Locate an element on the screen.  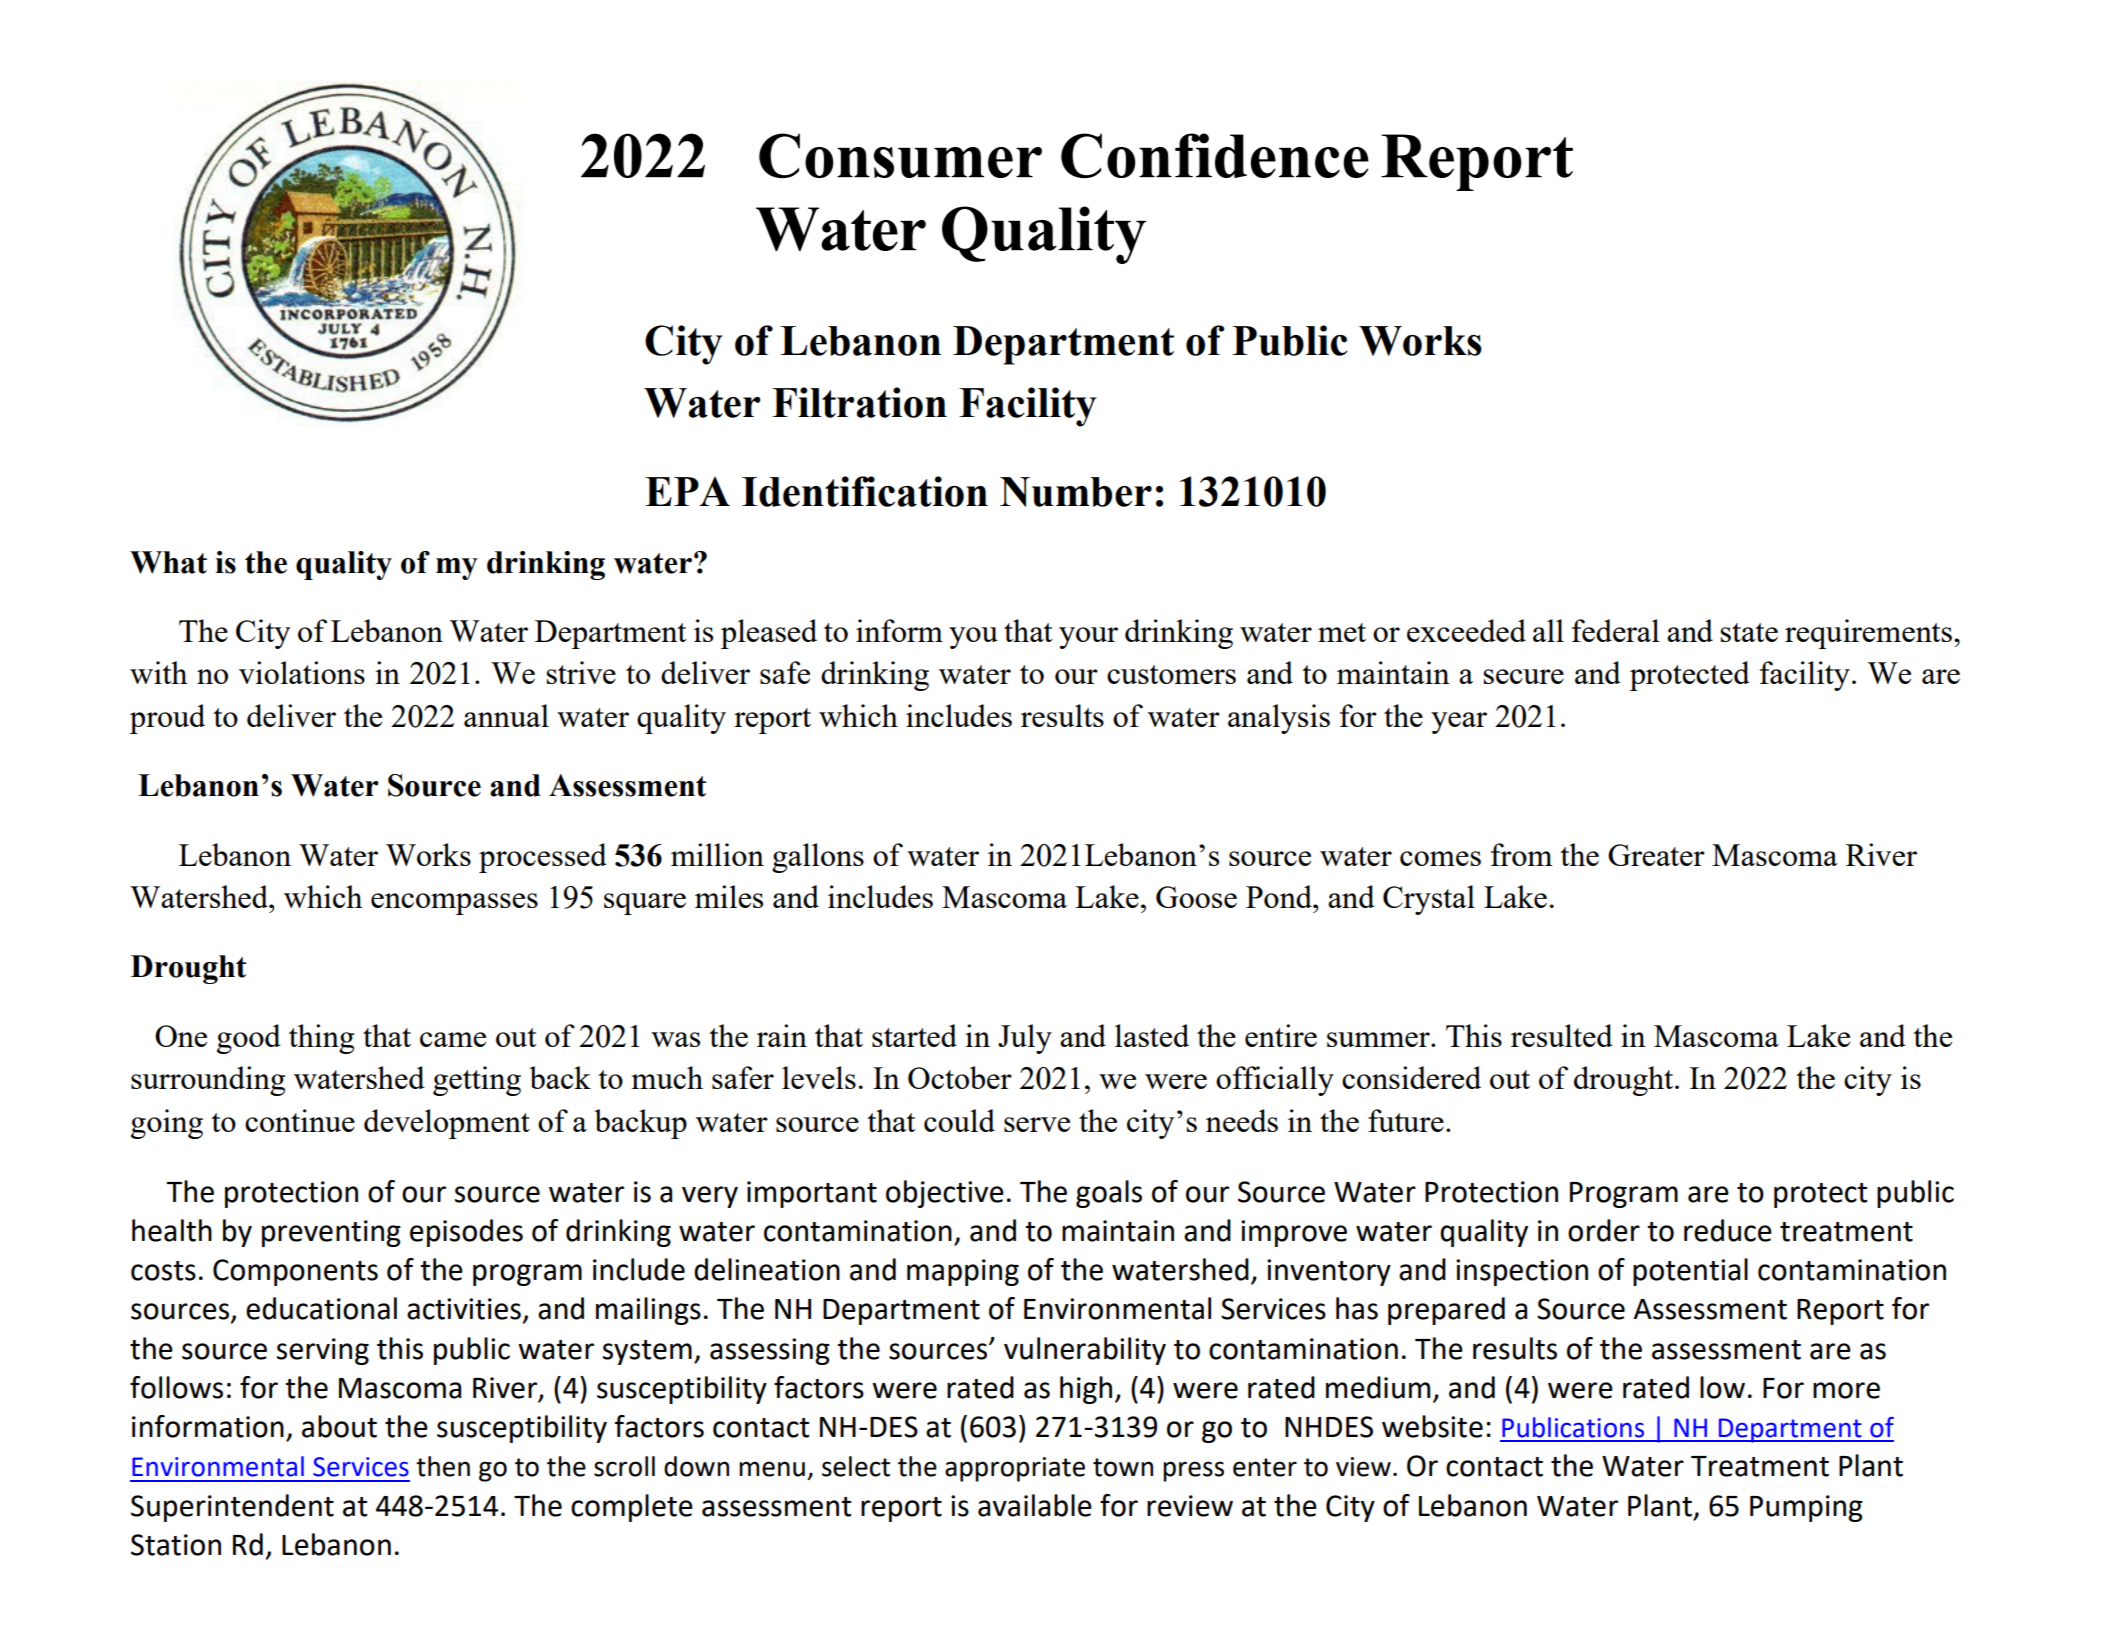
then is located at coordinates (443, 1466).
